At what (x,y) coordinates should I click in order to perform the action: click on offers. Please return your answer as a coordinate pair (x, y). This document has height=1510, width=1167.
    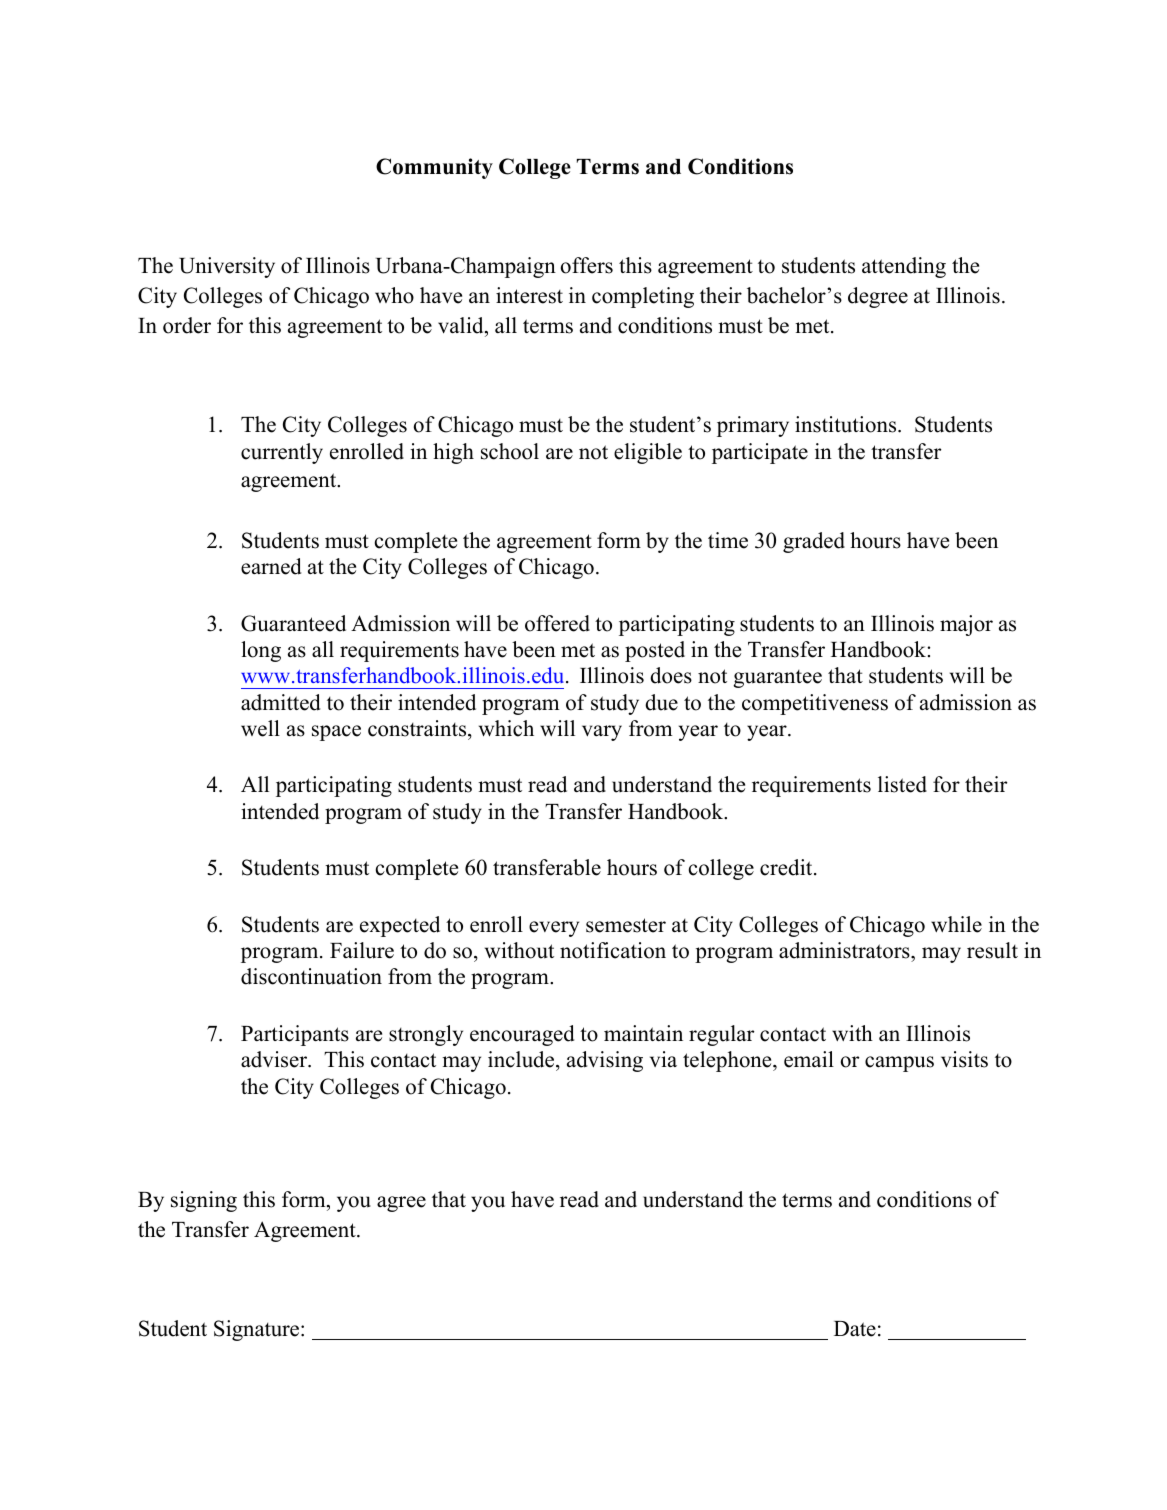
    Looking at the image, I should click on (587, 265).
